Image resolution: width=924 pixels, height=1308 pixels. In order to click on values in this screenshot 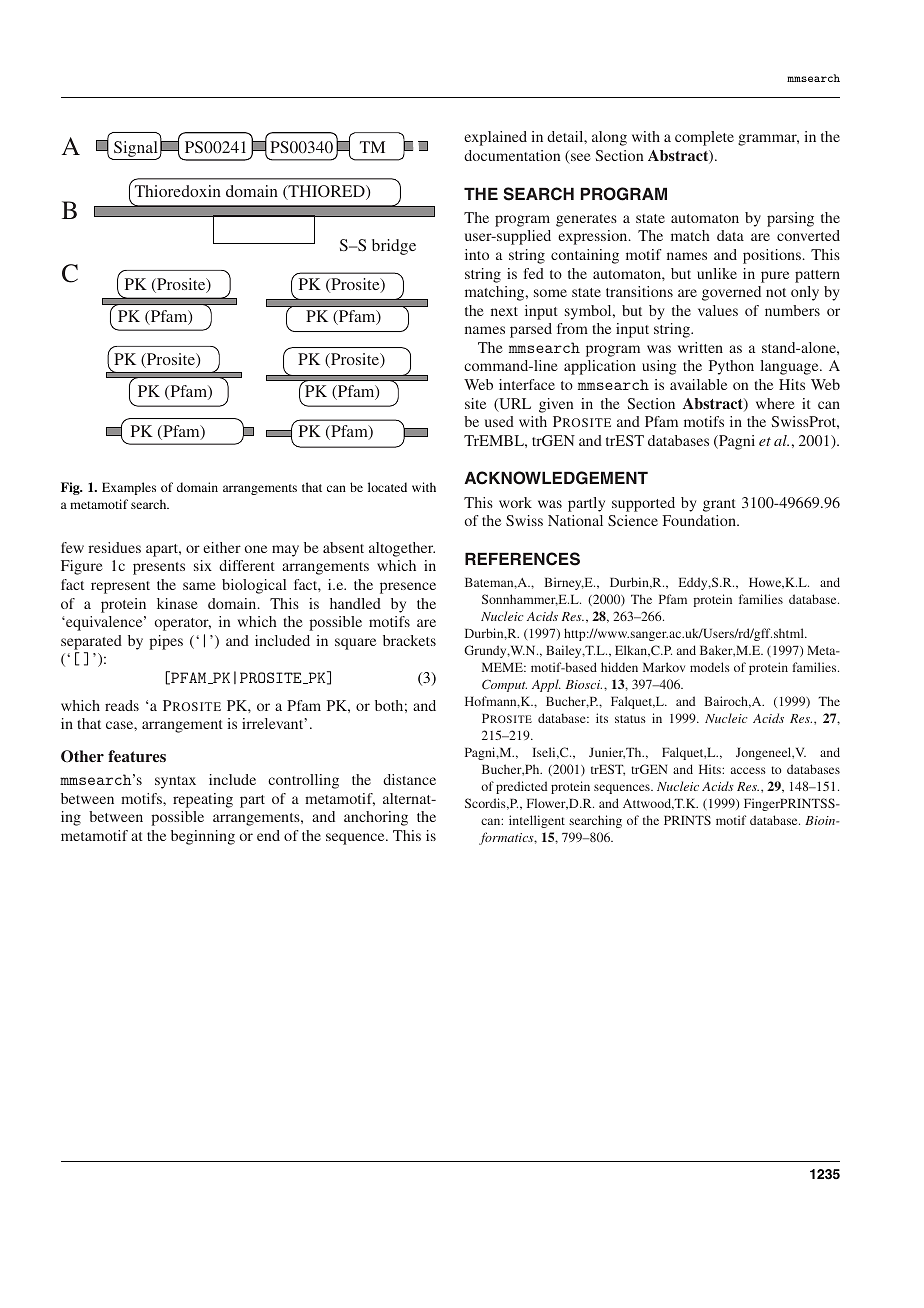, I will do `click(718, 310)`.
